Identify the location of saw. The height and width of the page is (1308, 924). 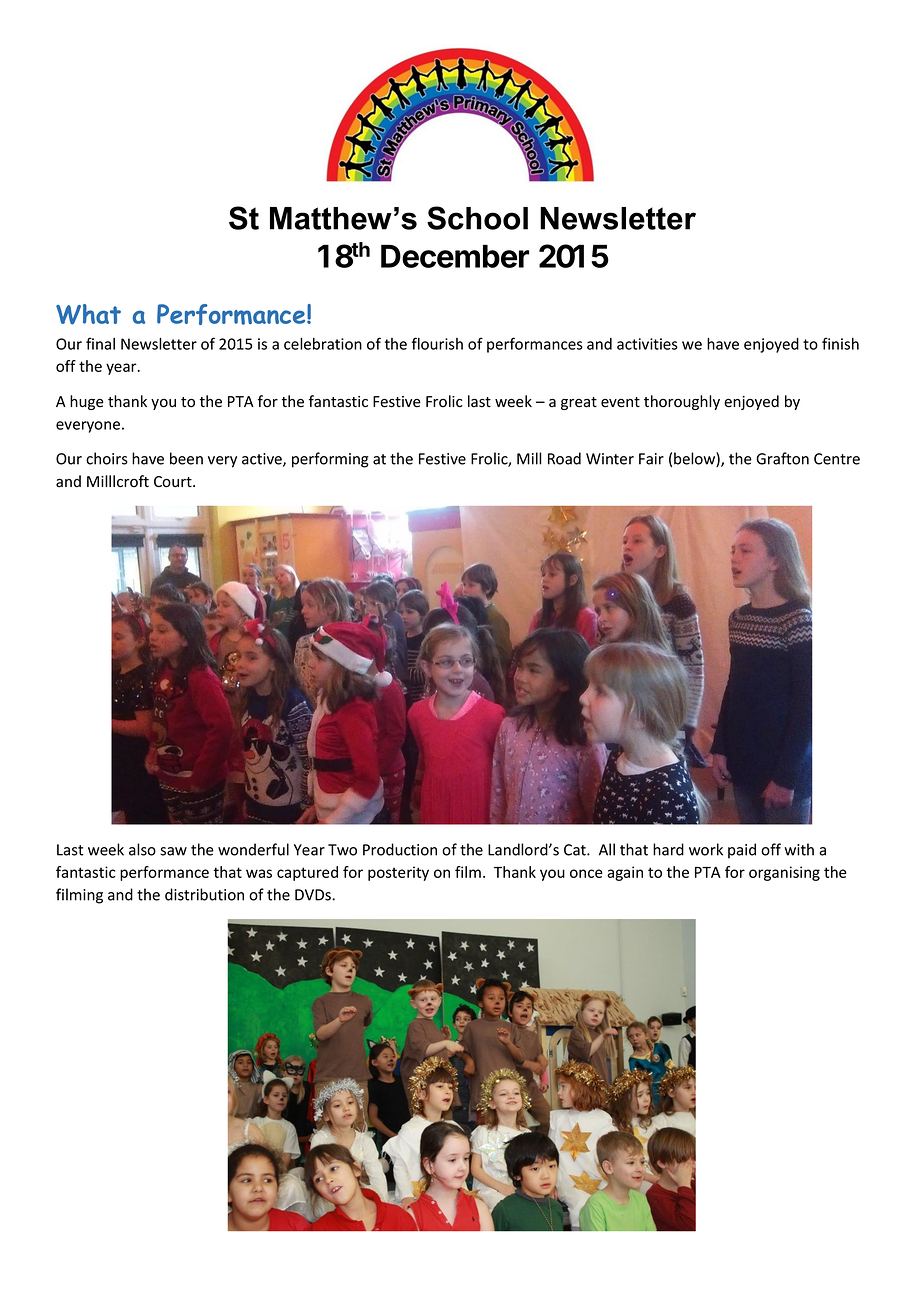
(173, 851).
